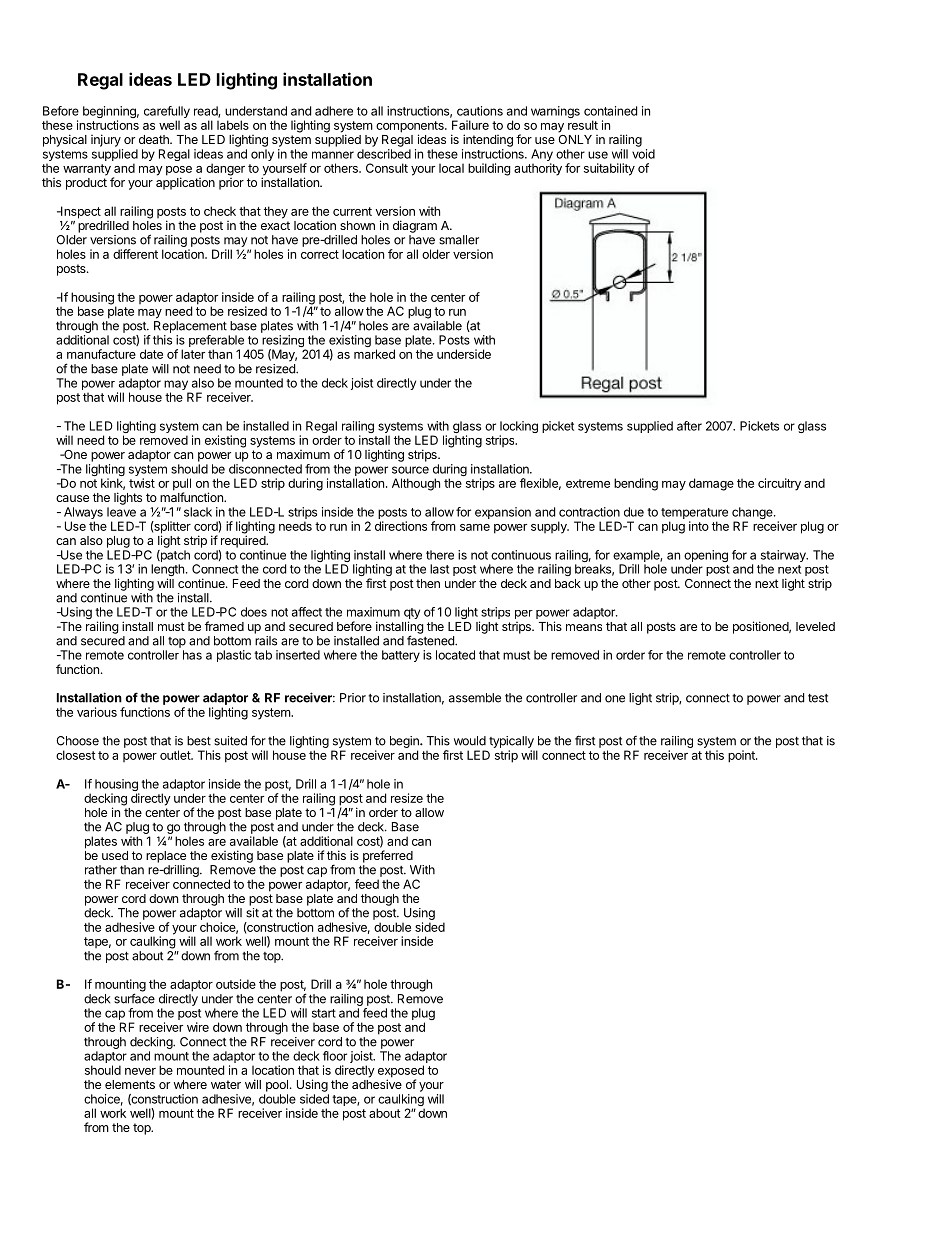  Describe the element at coordinates (324, 1013) in the screenshot. I see `start` at that location.
